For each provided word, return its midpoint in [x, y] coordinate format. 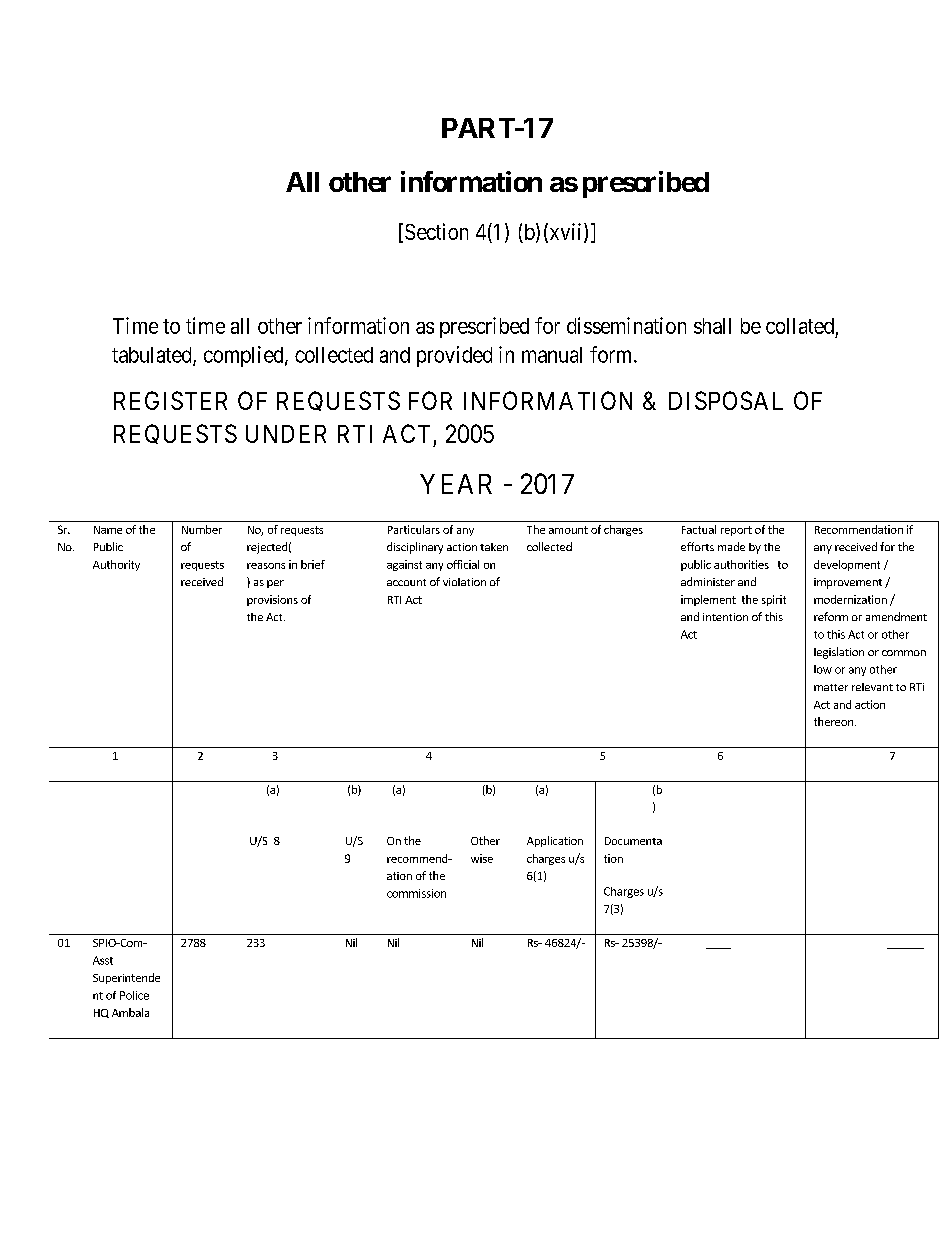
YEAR [456, 484]
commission [416, 893]
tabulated [153, 356]
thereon [833, 721]
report [736, 531]
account [406, 582]
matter [831, 687]
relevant [872, 687]
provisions [272, 600]
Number [202, 529]
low [823, 669]
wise [482, 858]
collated [800, 326]
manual [552, 355]
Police [134, 995]
